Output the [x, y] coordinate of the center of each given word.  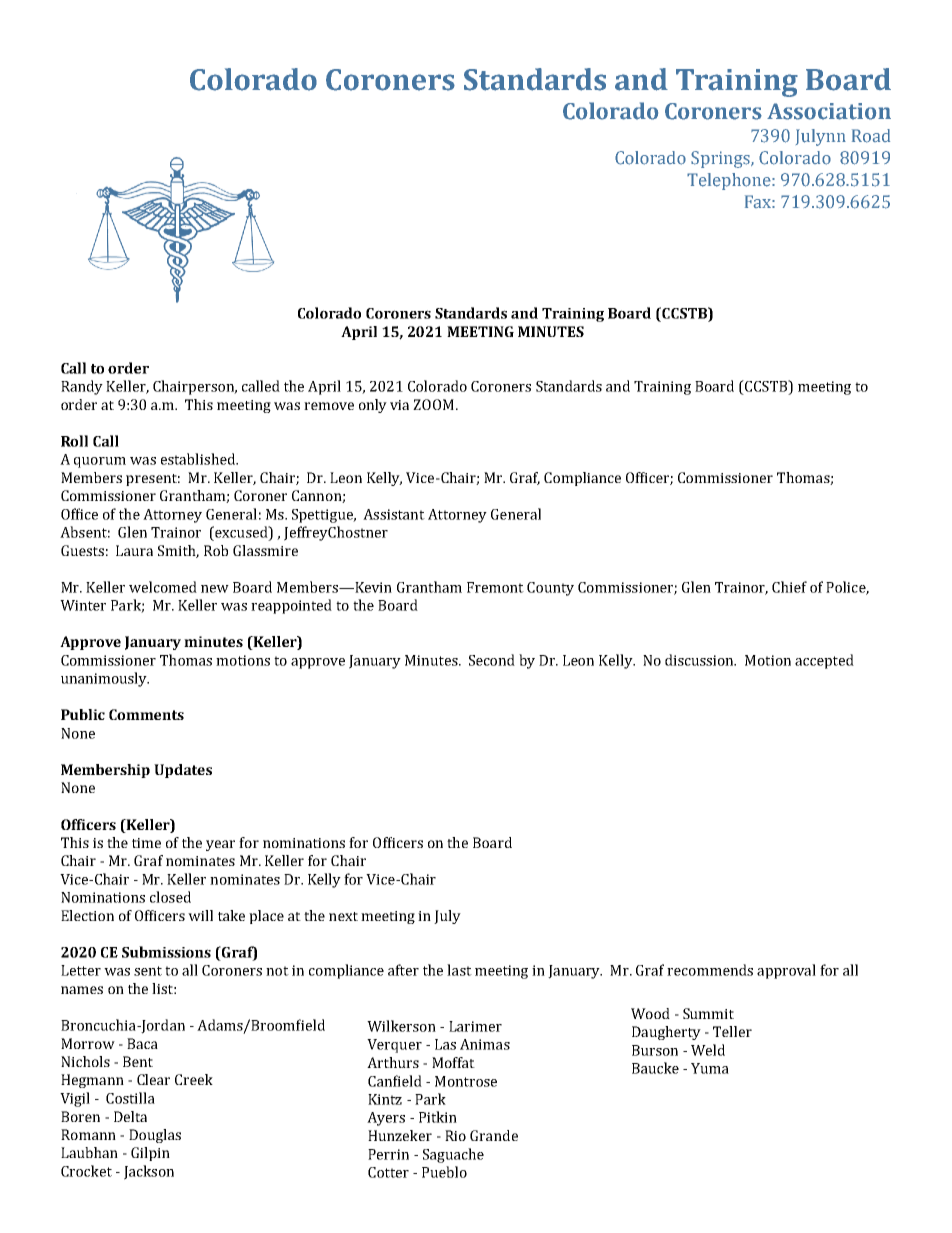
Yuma [710, 1068]
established [199, 459]
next [343, 916]
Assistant [394, 514]
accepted [824, 661]
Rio [455, 1135]
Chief [789, 587]
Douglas [155, 1136]
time [146, 843]
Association [829, 111]
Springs [722, 159]
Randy [82, 387]
